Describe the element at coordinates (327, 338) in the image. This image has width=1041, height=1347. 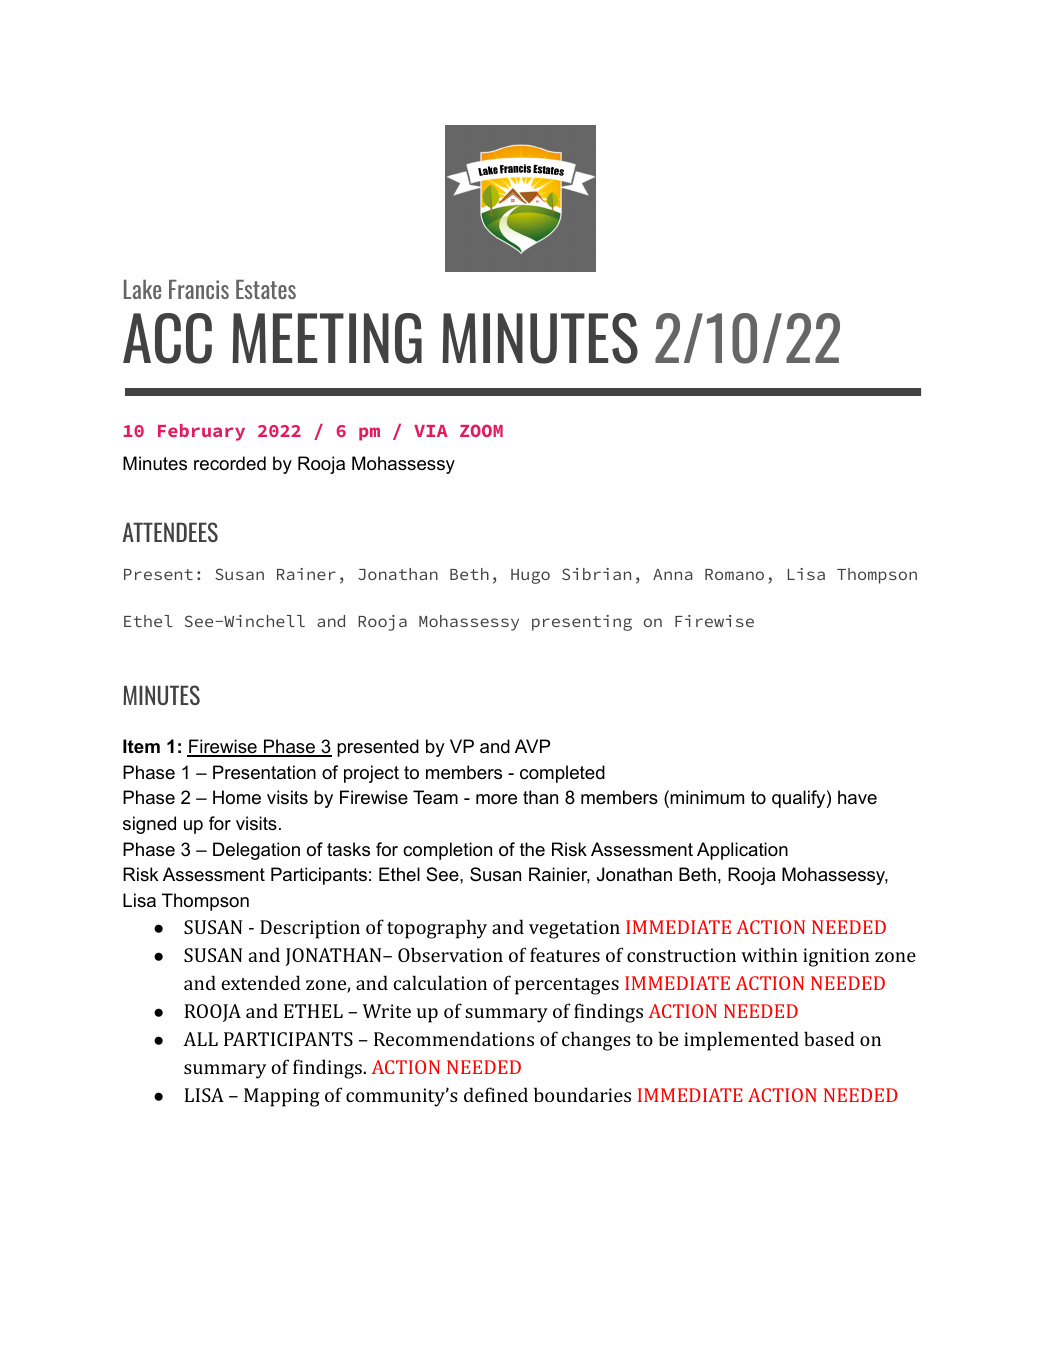
I see `MEETING` at that location.
